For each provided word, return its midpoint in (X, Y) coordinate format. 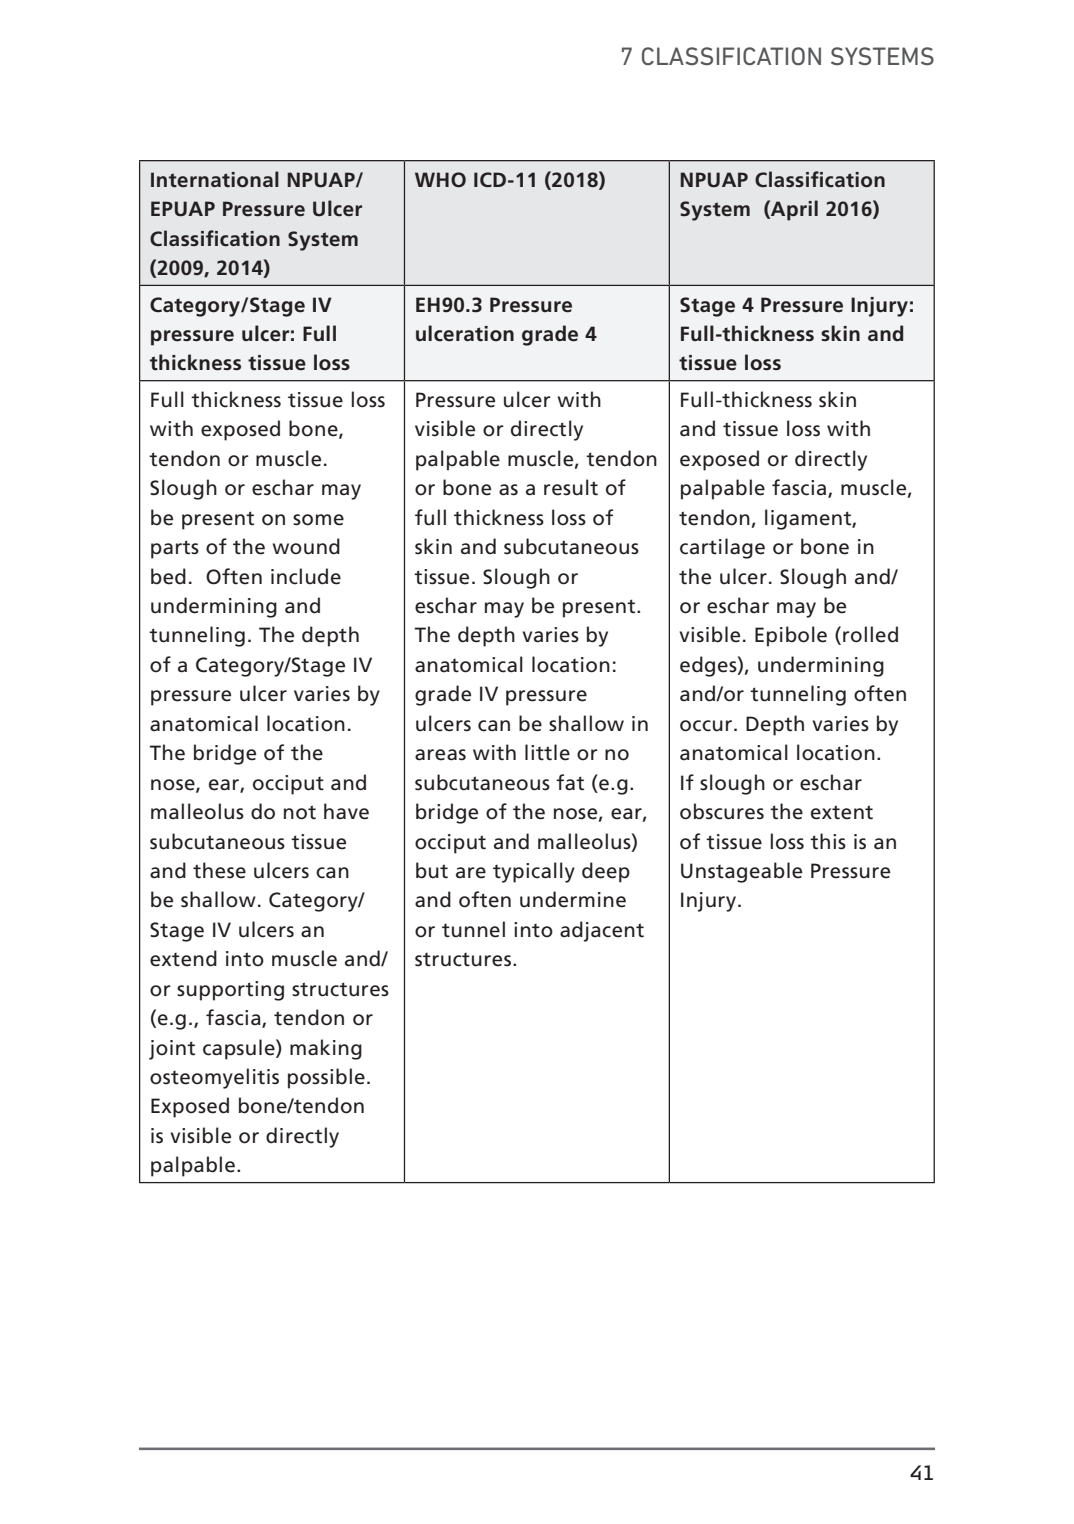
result (571, 487)
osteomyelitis (214, 1078)
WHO (440, 180)
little (547, 752)
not (300, 812)
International (215, 179)
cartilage (722, 548)
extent (842, 812)
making (326, 1049)
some (318, 520)
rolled (870, 634)
